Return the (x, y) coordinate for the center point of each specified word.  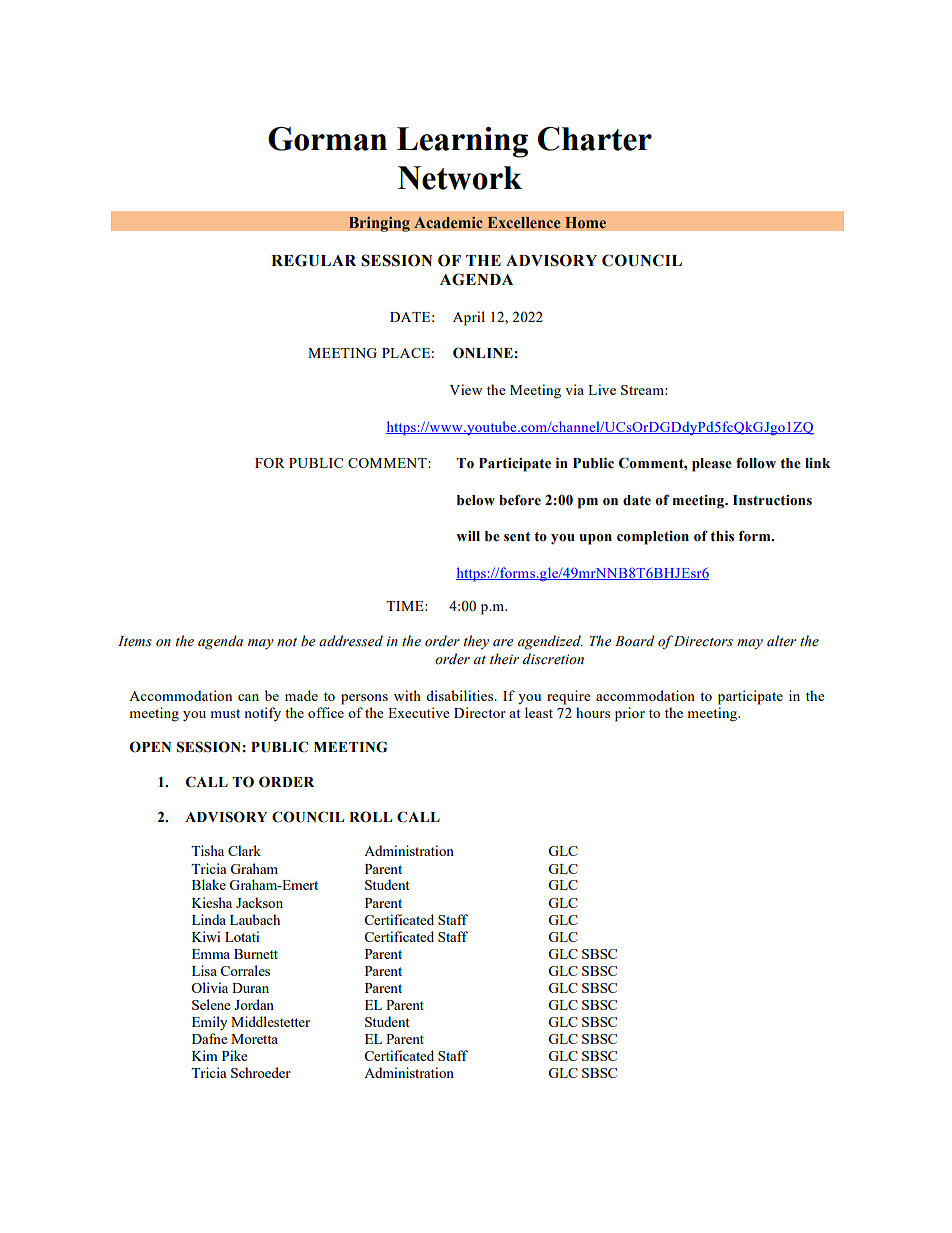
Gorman (327, 139)
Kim (205, 1055)
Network (460, 178)
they (476, 642)
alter (781, 640)
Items (135, 641)
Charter (595, 139)
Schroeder (261, 1072)
